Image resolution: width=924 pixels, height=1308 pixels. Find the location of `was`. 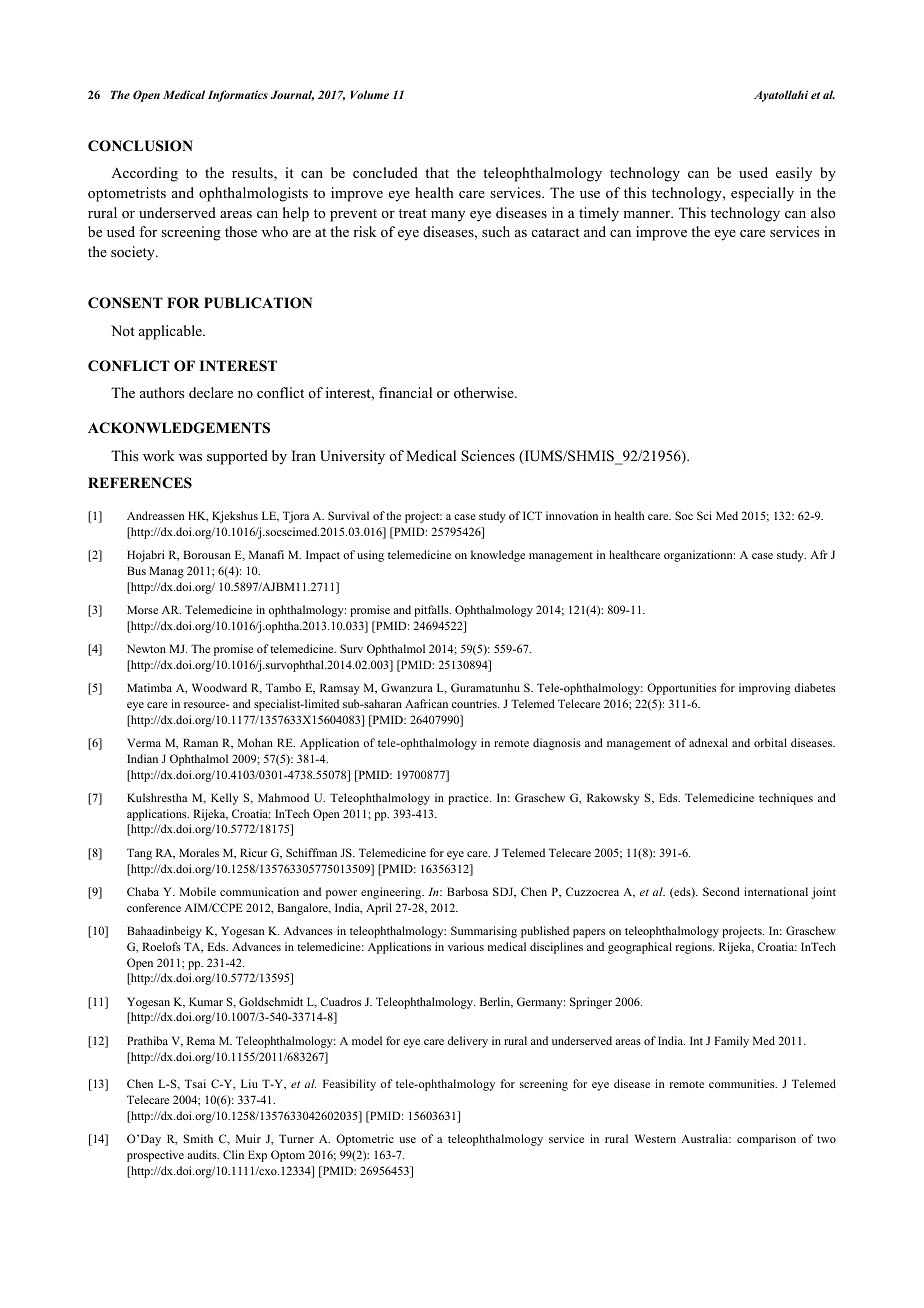

was is located at coordinates (190, 457).
